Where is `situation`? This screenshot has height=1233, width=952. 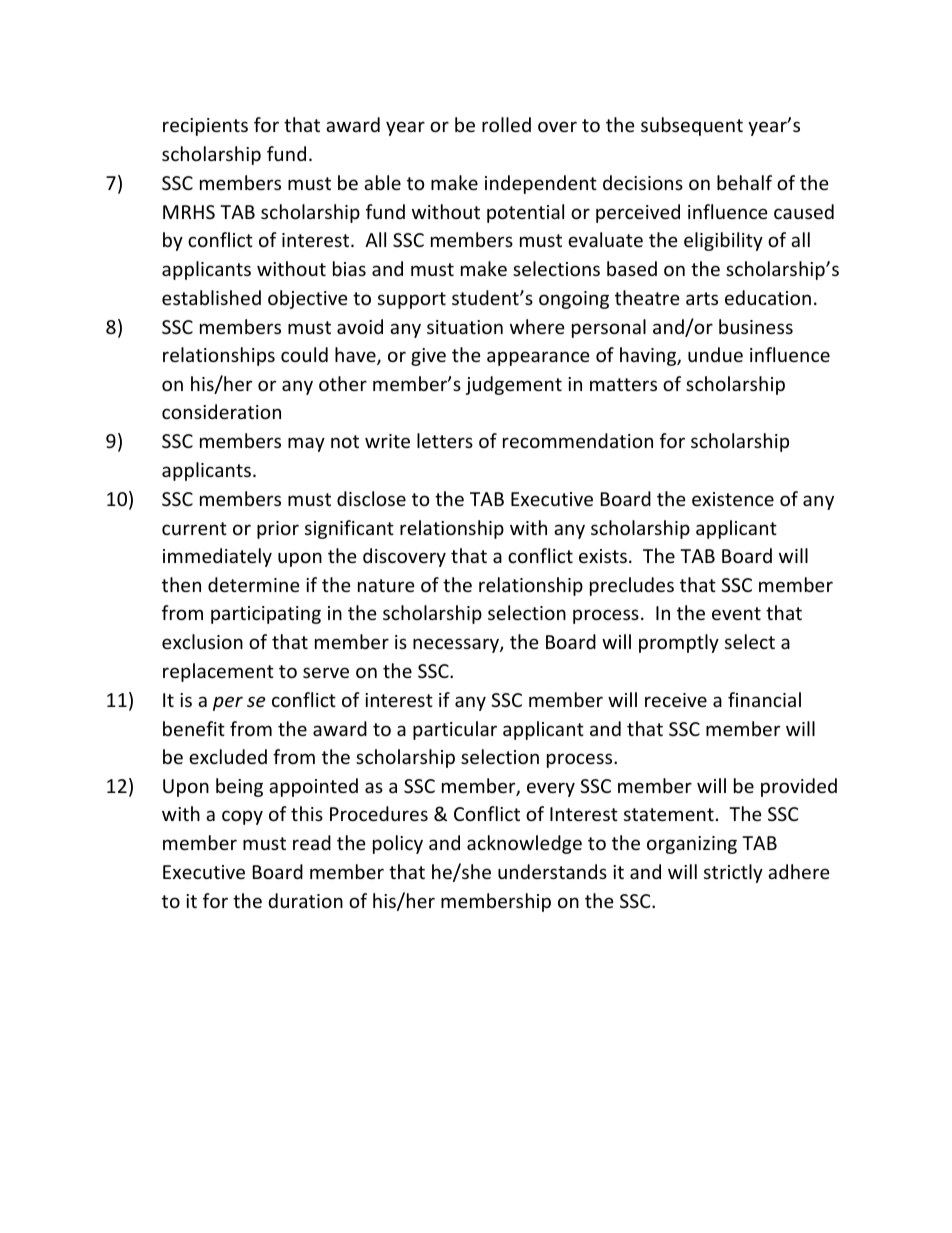 situation is located at coordinates (465, 327).
